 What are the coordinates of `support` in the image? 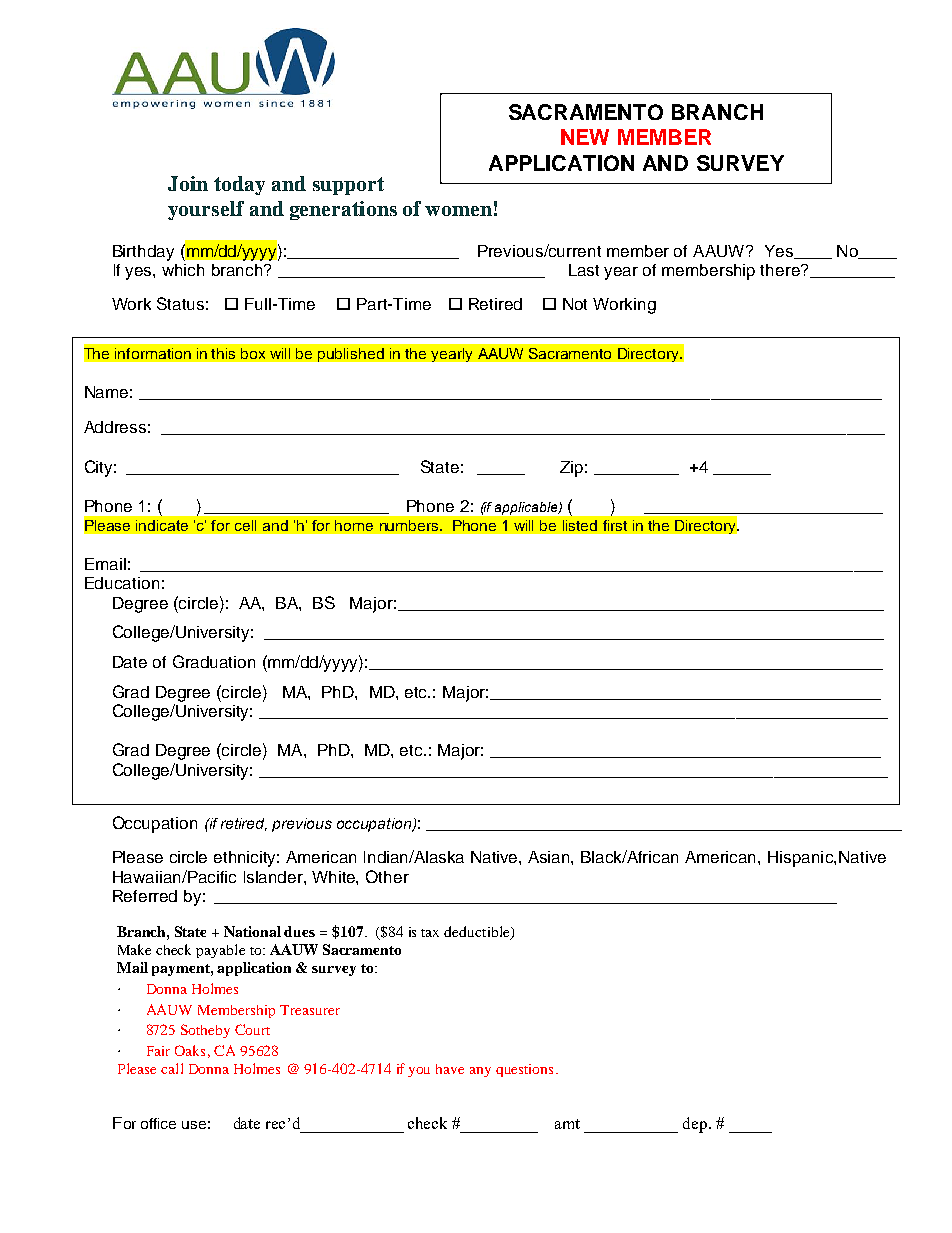 It's located at (348, 186).
